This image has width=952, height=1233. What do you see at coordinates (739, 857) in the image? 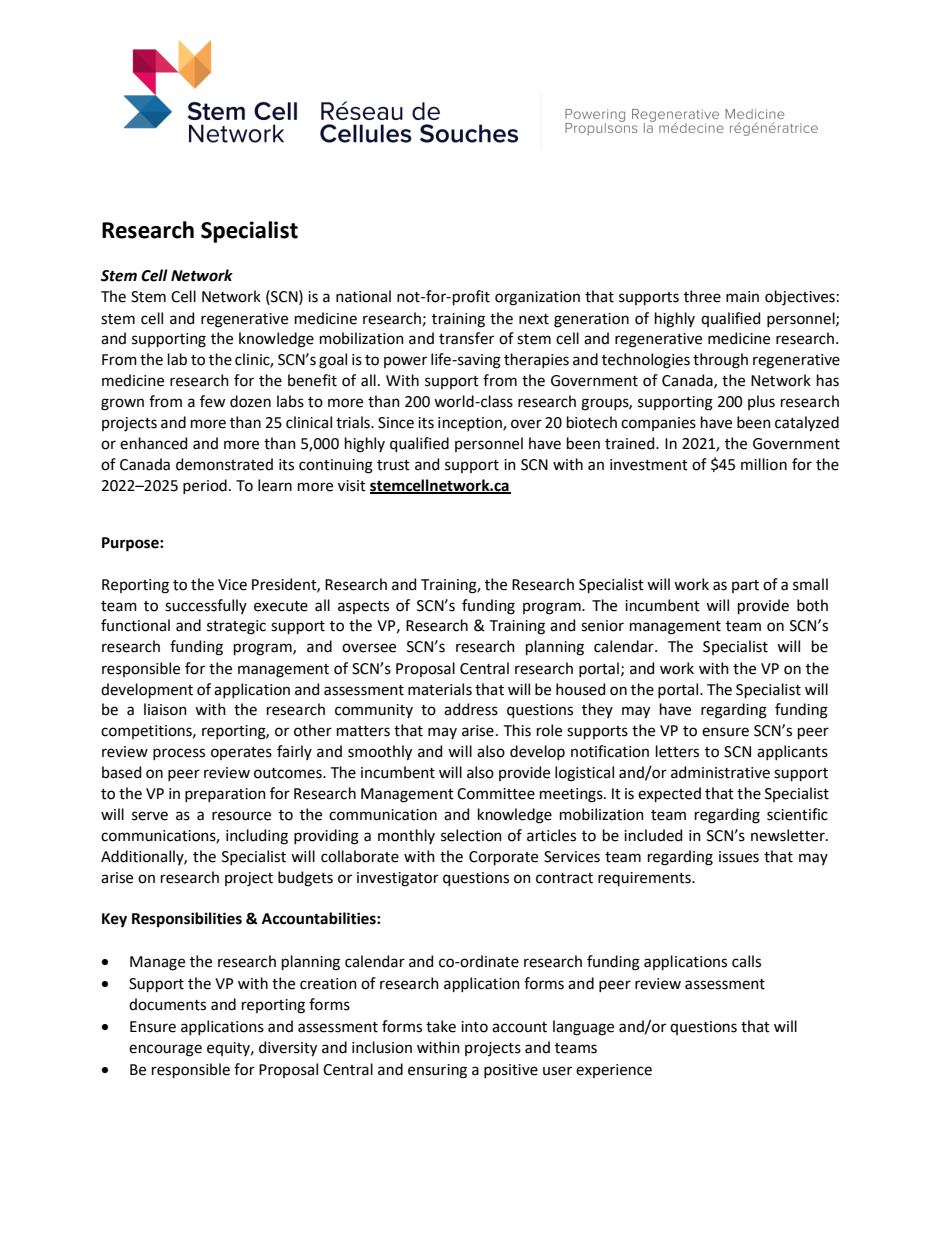
I see `issues` at bounding box center [739, 857].
